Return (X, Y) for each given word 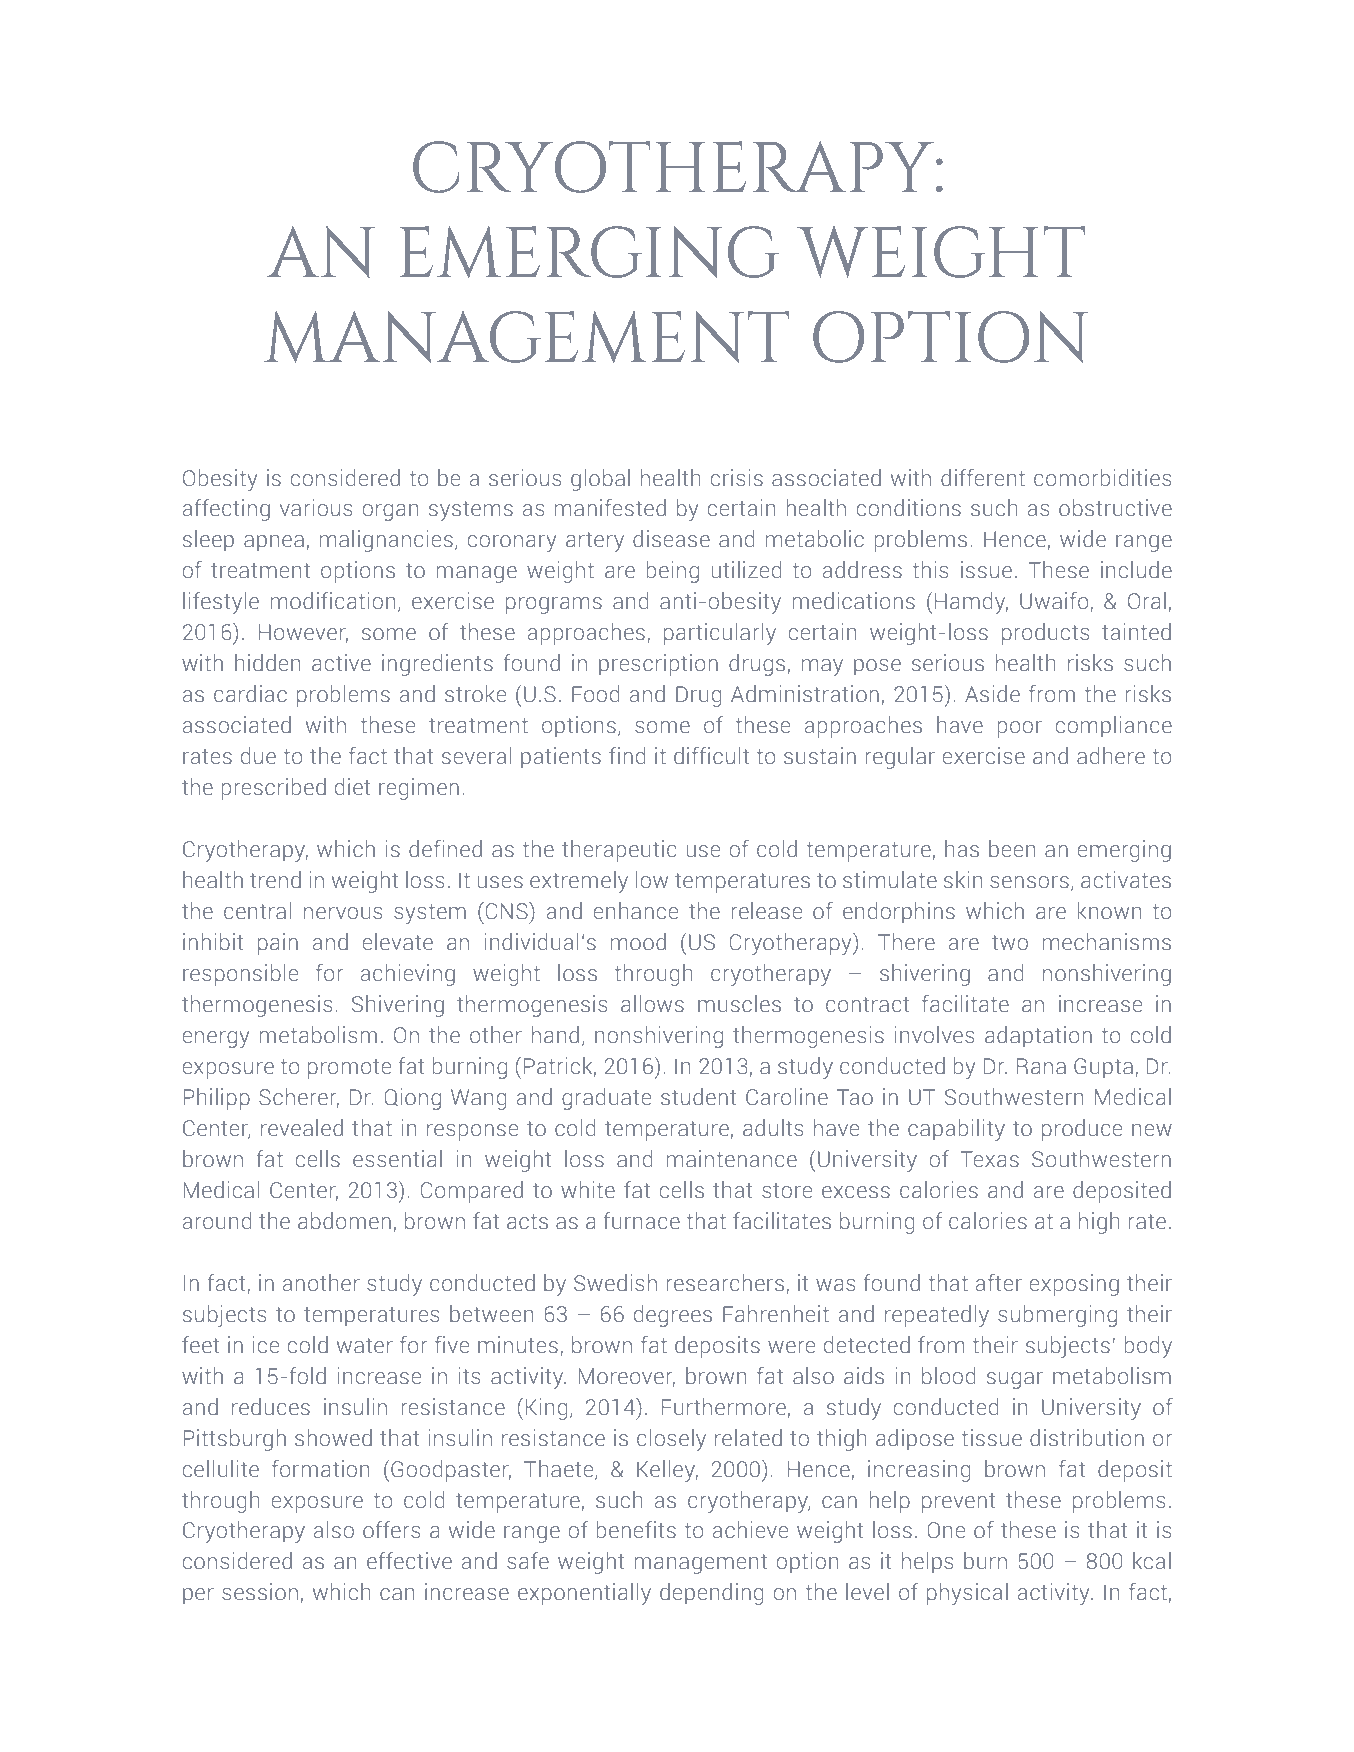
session (260, 1592)
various (316, 508)
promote (349, 1069)
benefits (636, 1530)
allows (652, 1004)
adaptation (1038, 1037)
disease (671, 539)
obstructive (1115, 508)
